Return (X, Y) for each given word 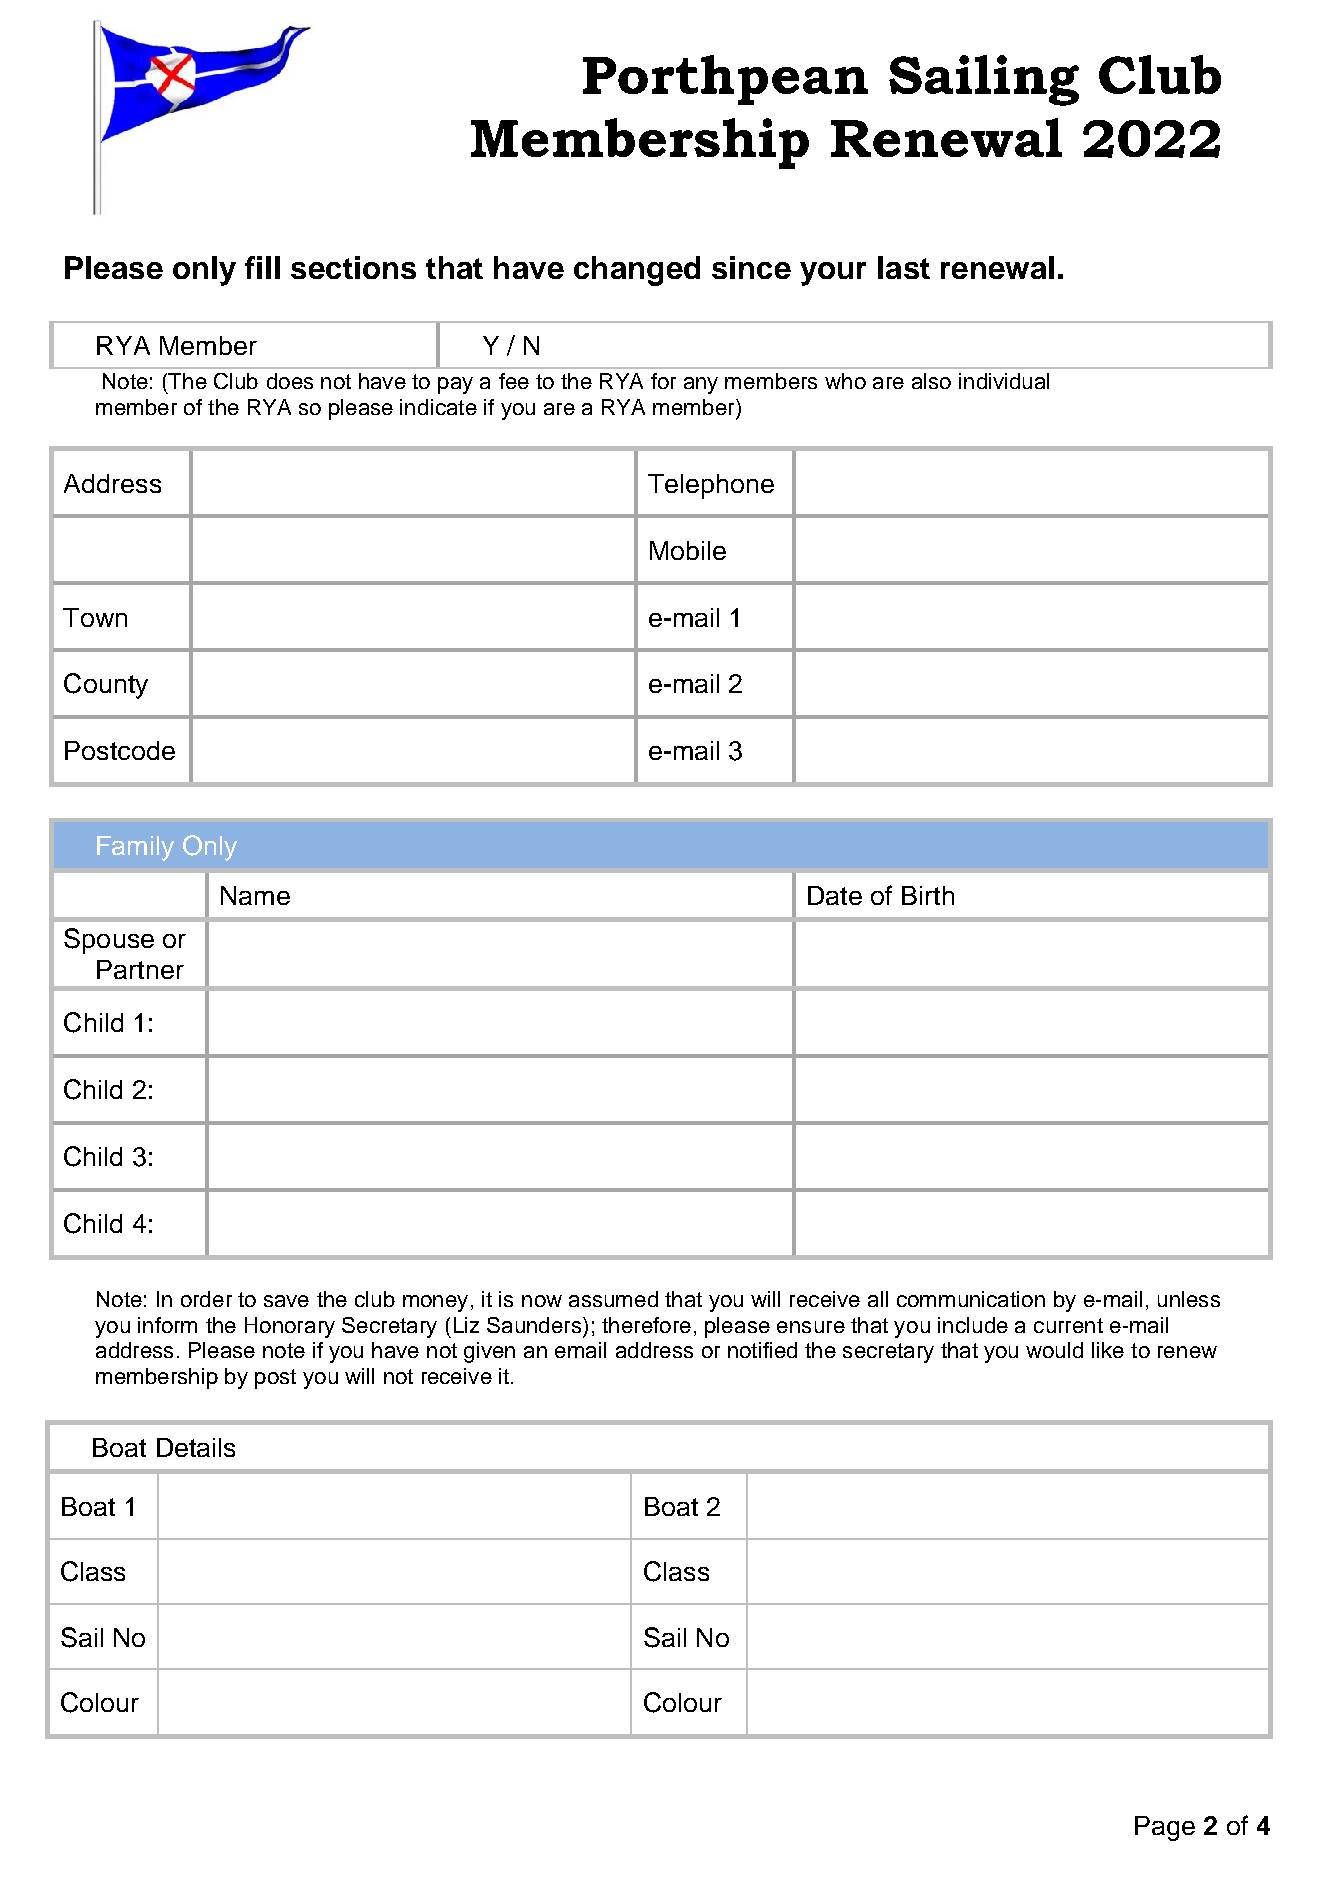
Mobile (688, 550)
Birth (928, 895)
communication (971, 1299)
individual (1004, 381)
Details (196, 1447)
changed (637, 271)
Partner (140, 969)
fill (262, 267)
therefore (646, 1325)
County (106, 686)
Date (835, 895)
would (1054, 1350)
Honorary (290, 1327)
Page (1165, 1828)
